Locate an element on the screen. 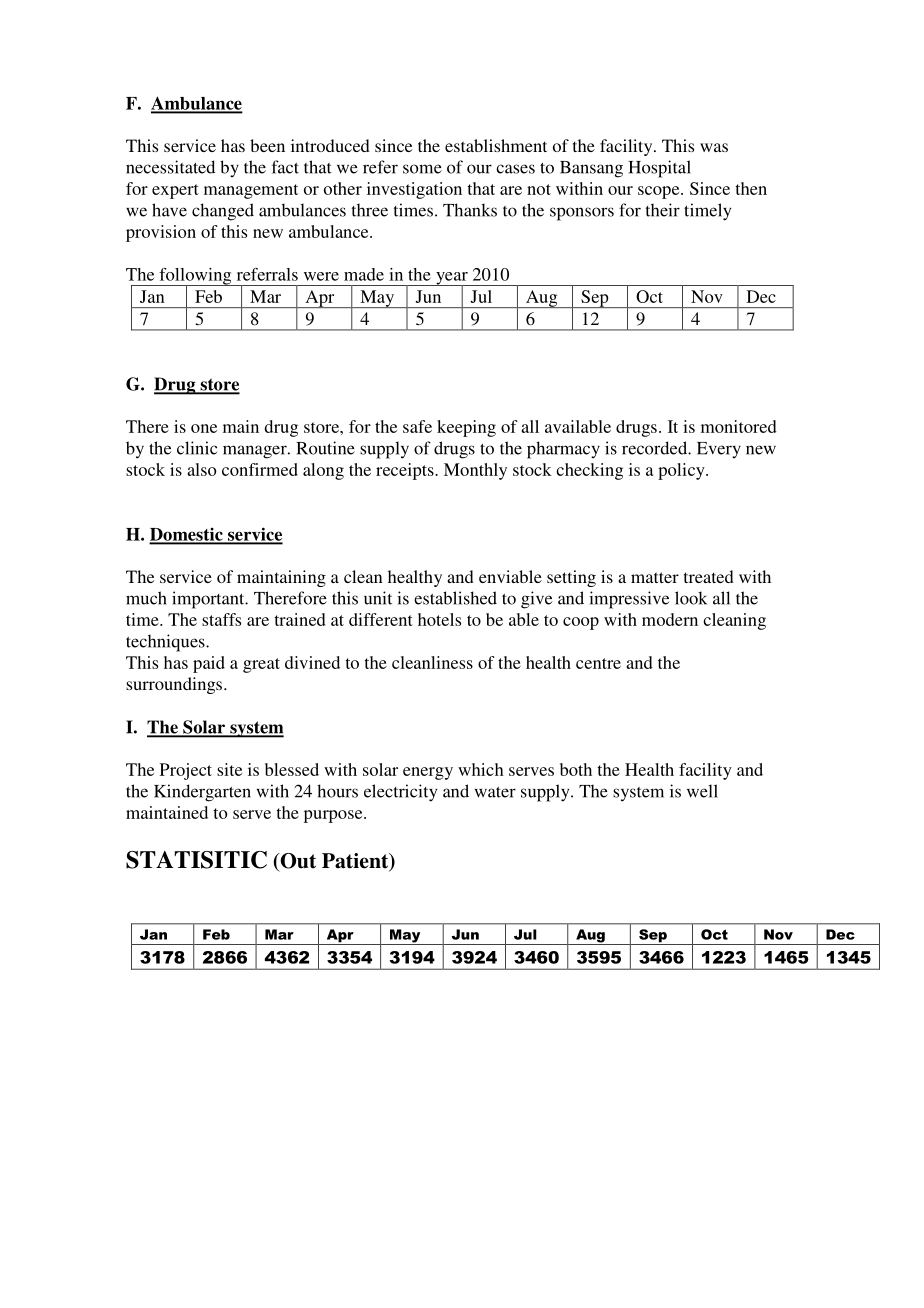 This screenshot has width=924, height=1308. necessitated is located at coordinates (170, 167).
